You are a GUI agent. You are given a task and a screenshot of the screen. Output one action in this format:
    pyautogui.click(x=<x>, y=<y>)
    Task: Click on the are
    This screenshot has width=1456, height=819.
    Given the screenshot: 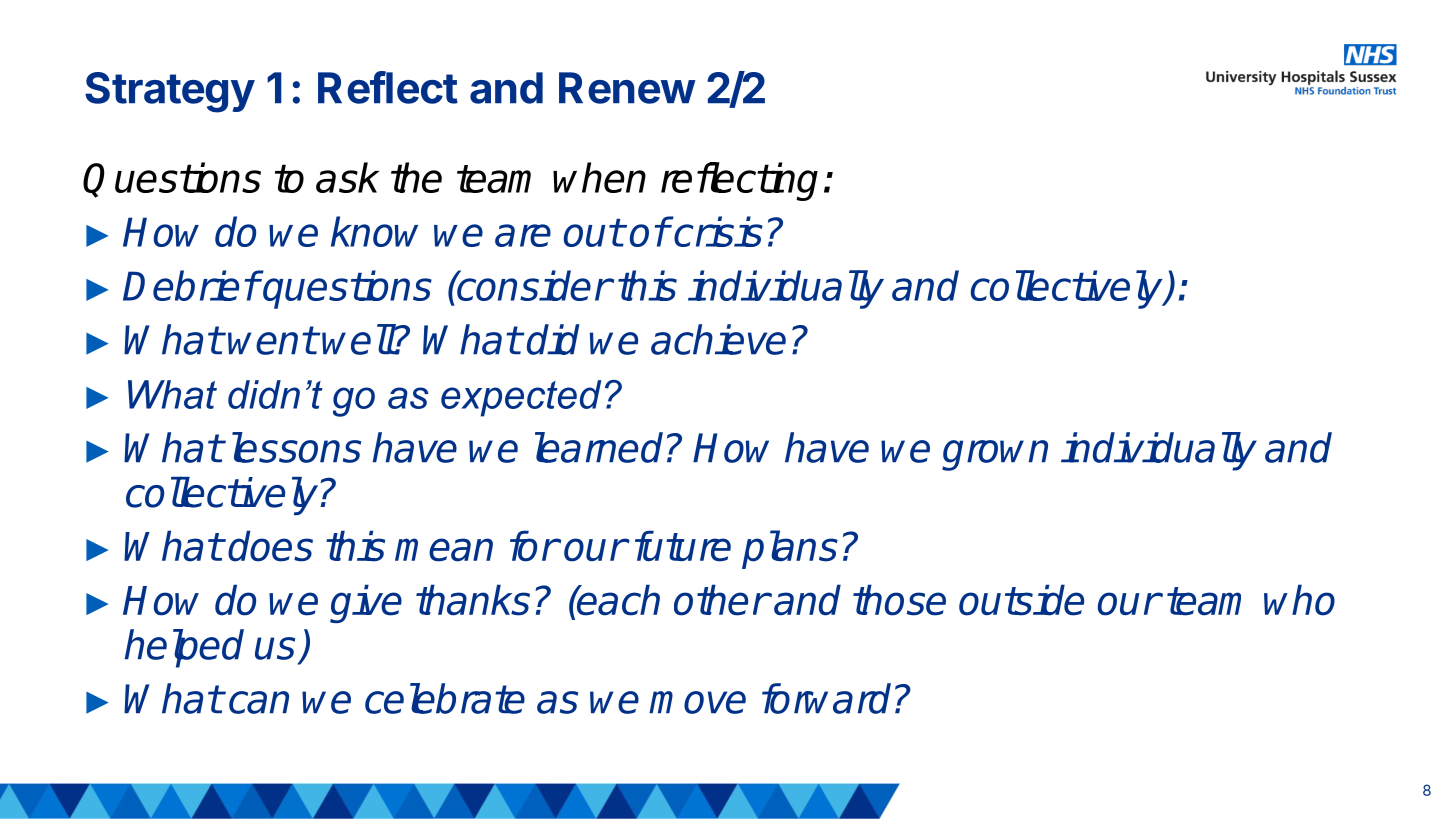 What is the action you would take?
    pyautogui.click(x=523, y=235)
